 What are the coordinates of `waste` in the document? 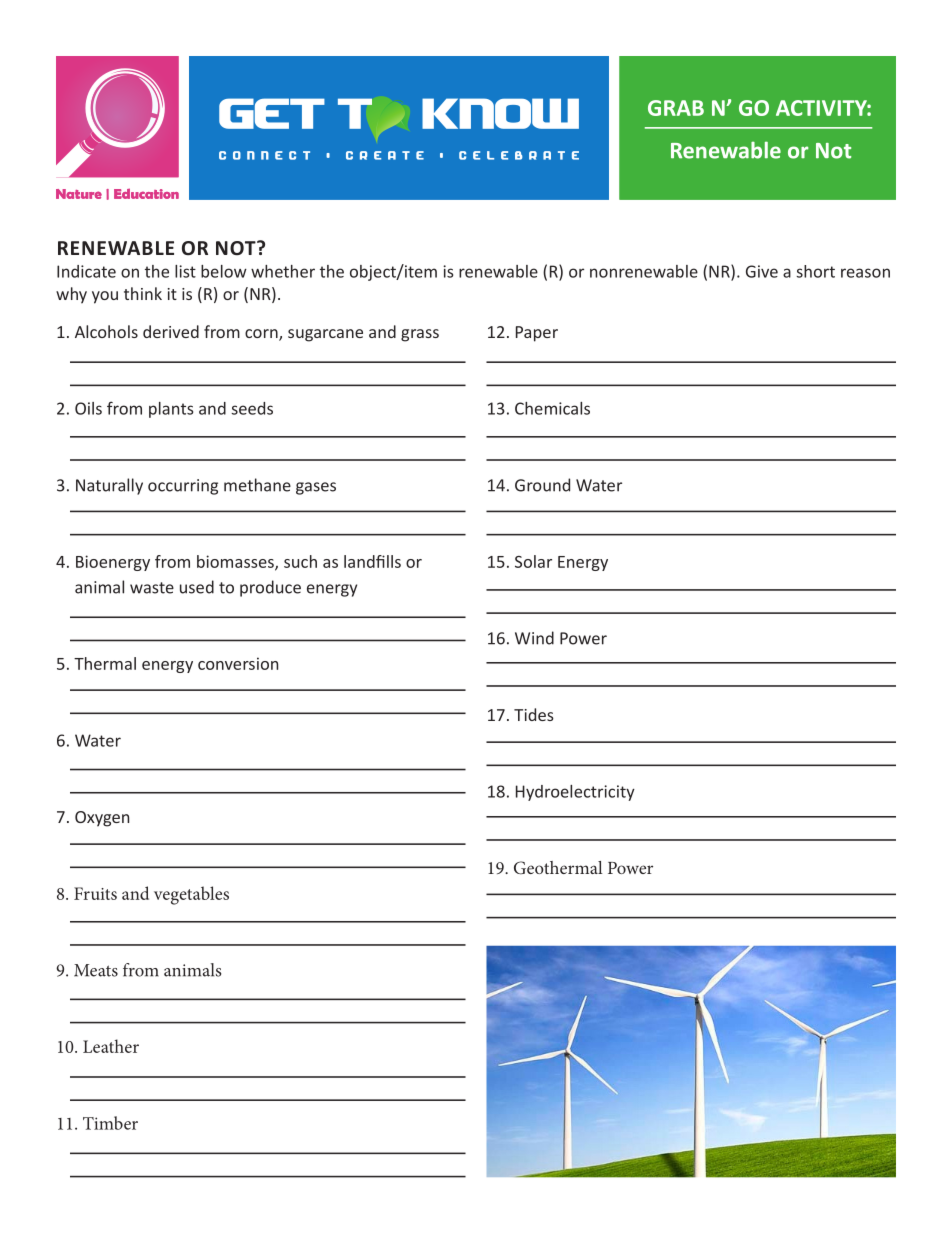 It's located at (152, 588).
